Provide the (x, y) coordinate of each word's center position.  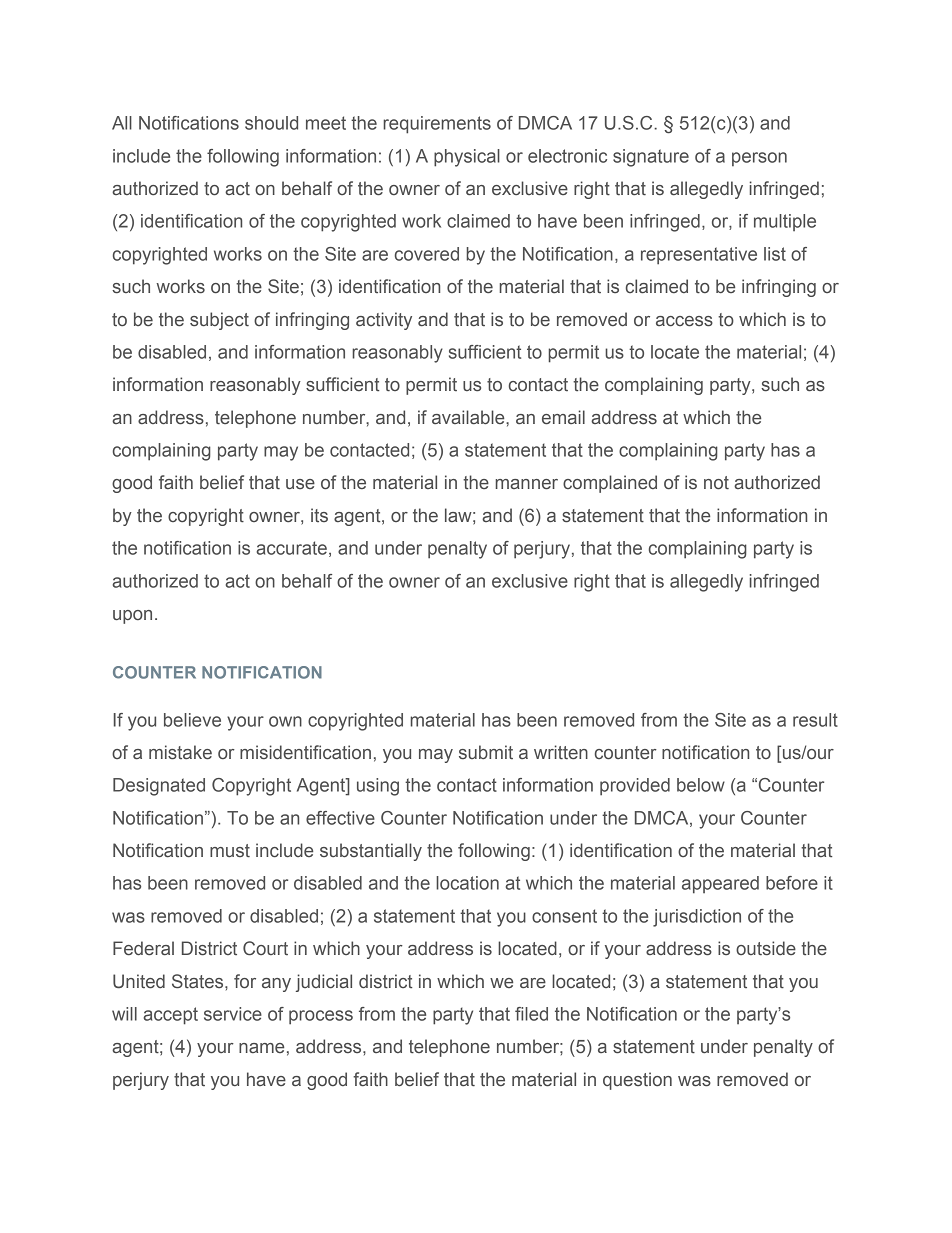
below (701, 785)
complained (610, 484)
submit (486, 752)
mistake (180, 752)
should (271, 123)
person (759, 159)
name (261, 1048)
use (300, 484)
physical (467, 158)
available (469, 417)
